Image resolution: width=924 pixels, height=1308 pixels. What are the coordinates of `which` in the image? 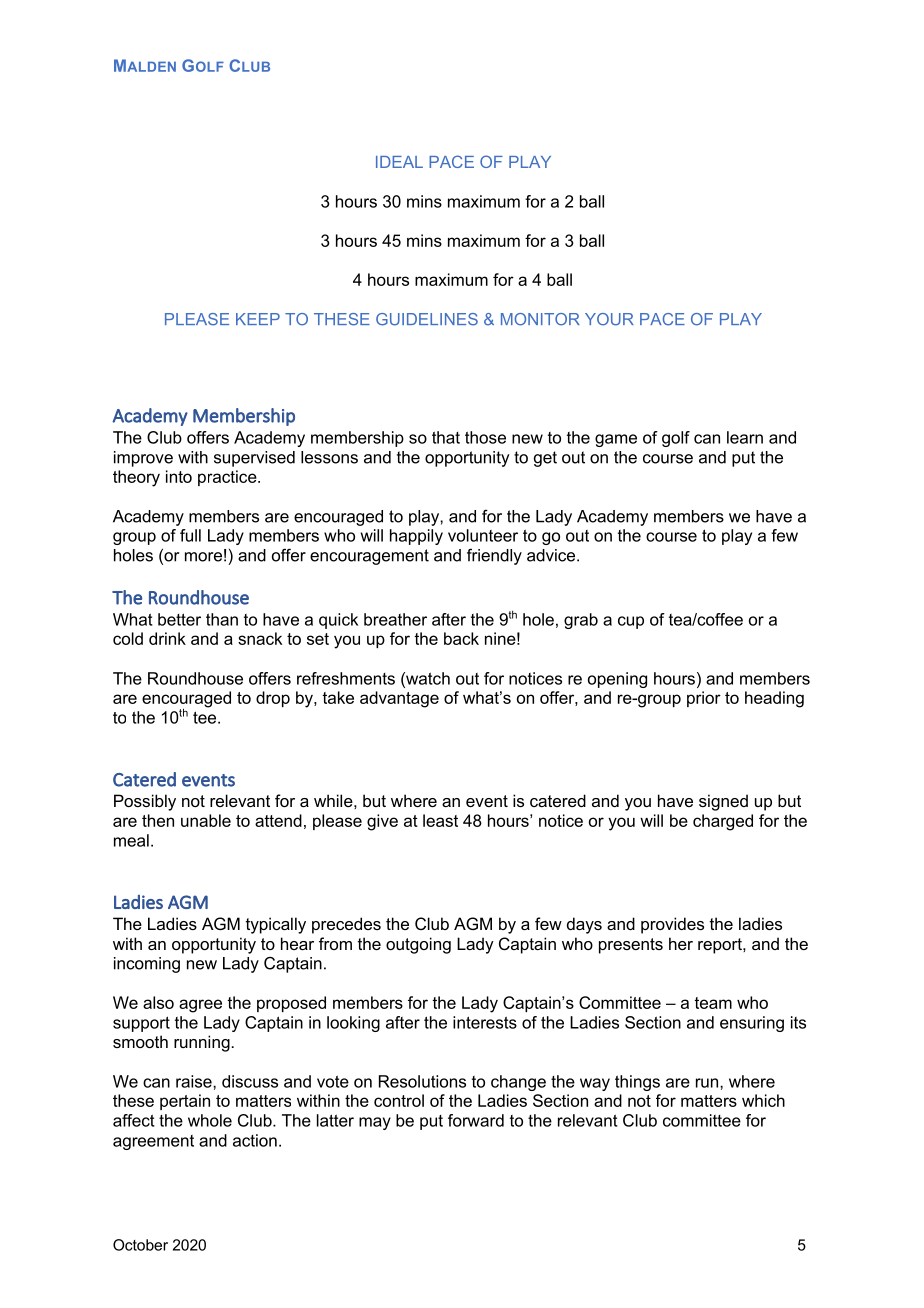 It's located at (763, 1100).
